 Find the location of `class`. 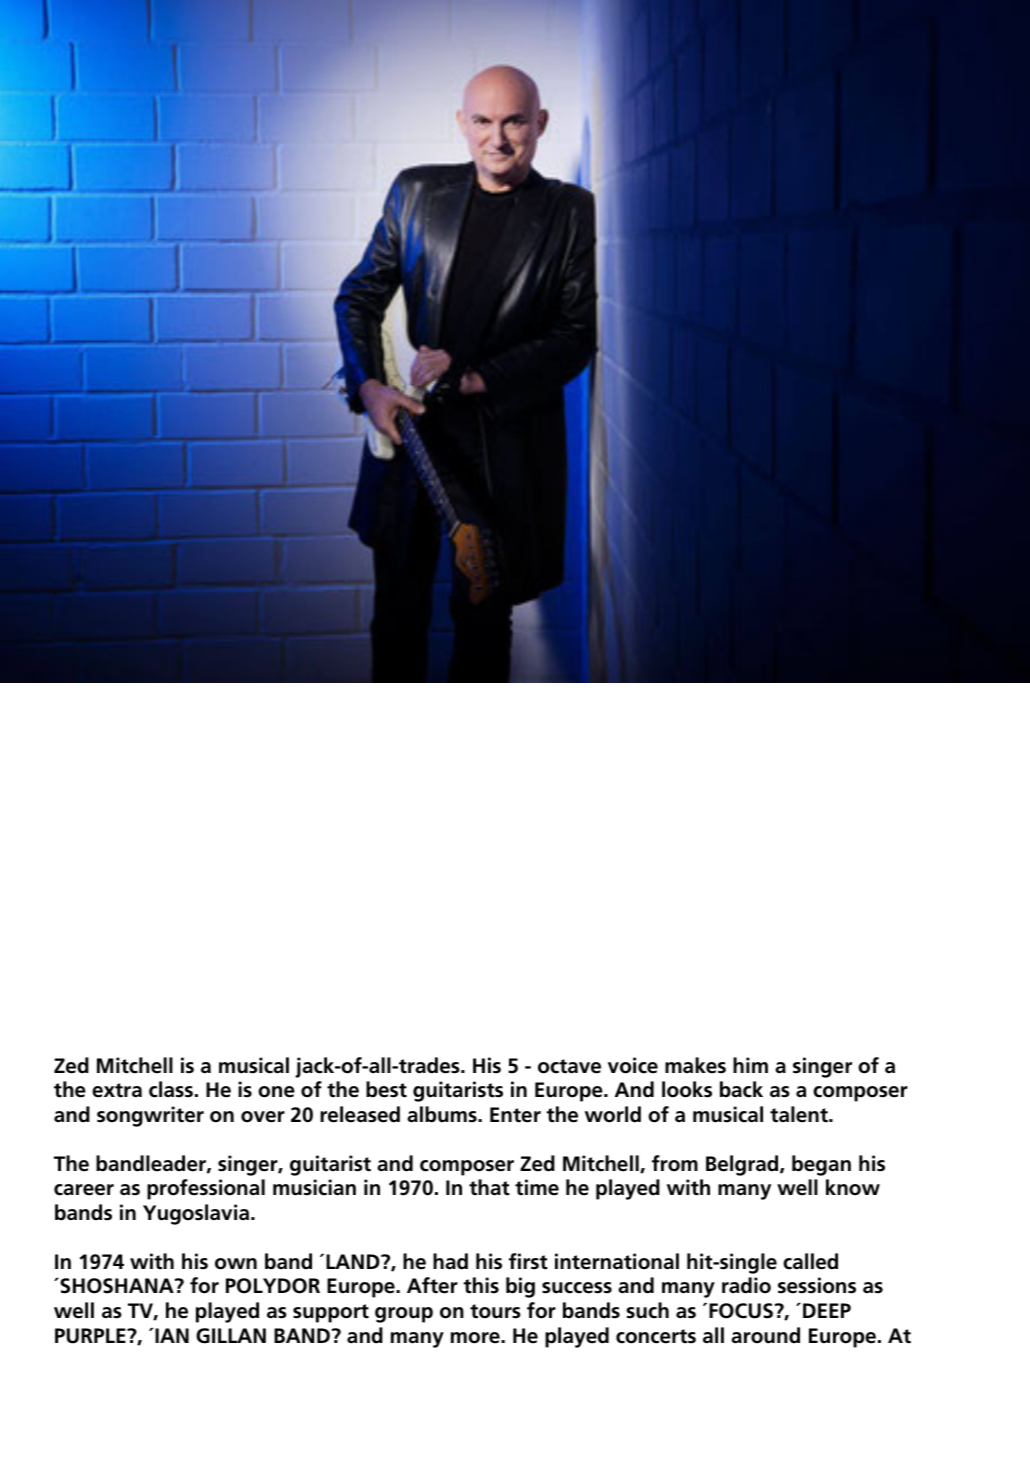

class is located at coordinates (171, 1089).
